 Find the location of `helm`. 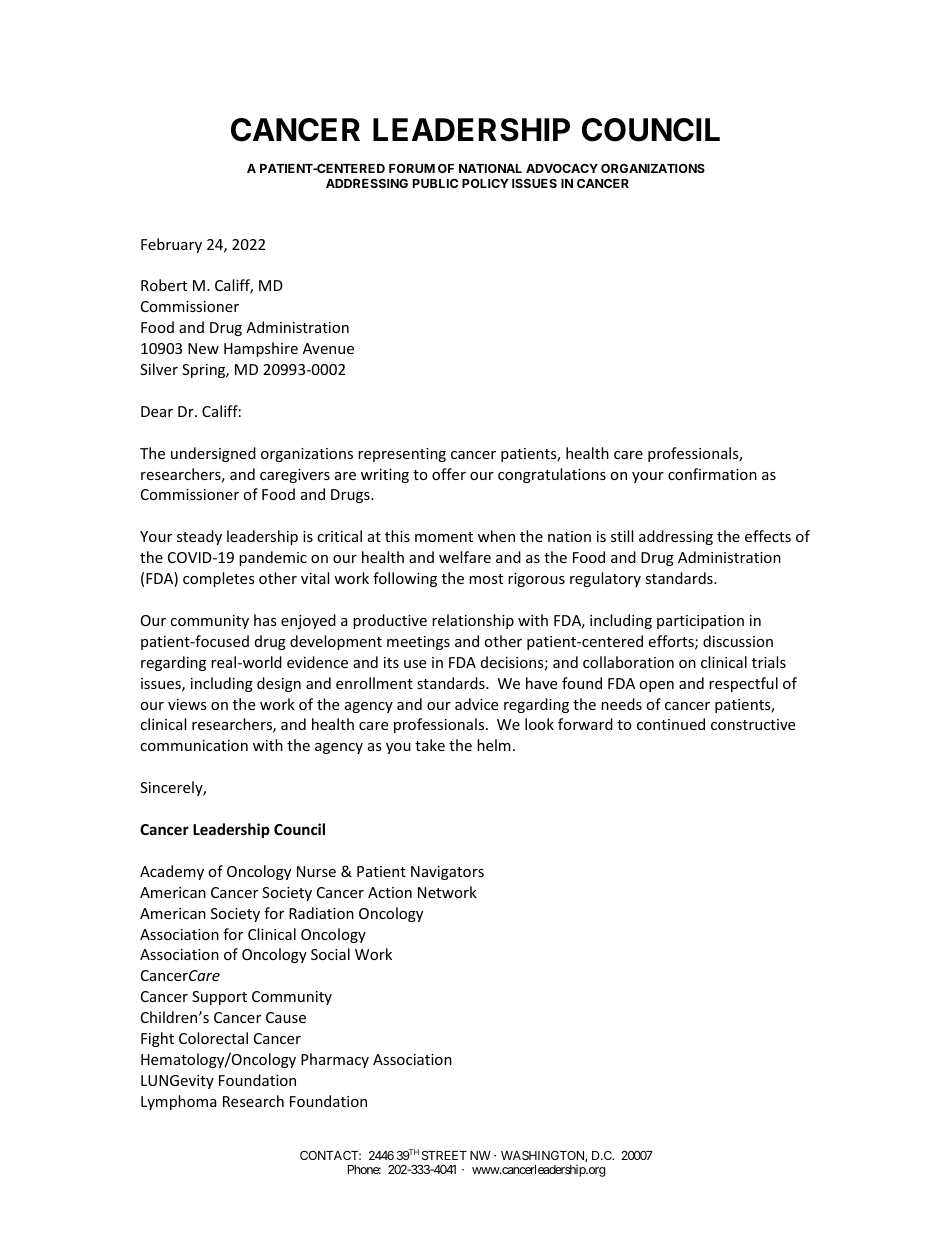

helm is located at coordinates (494, 745).
